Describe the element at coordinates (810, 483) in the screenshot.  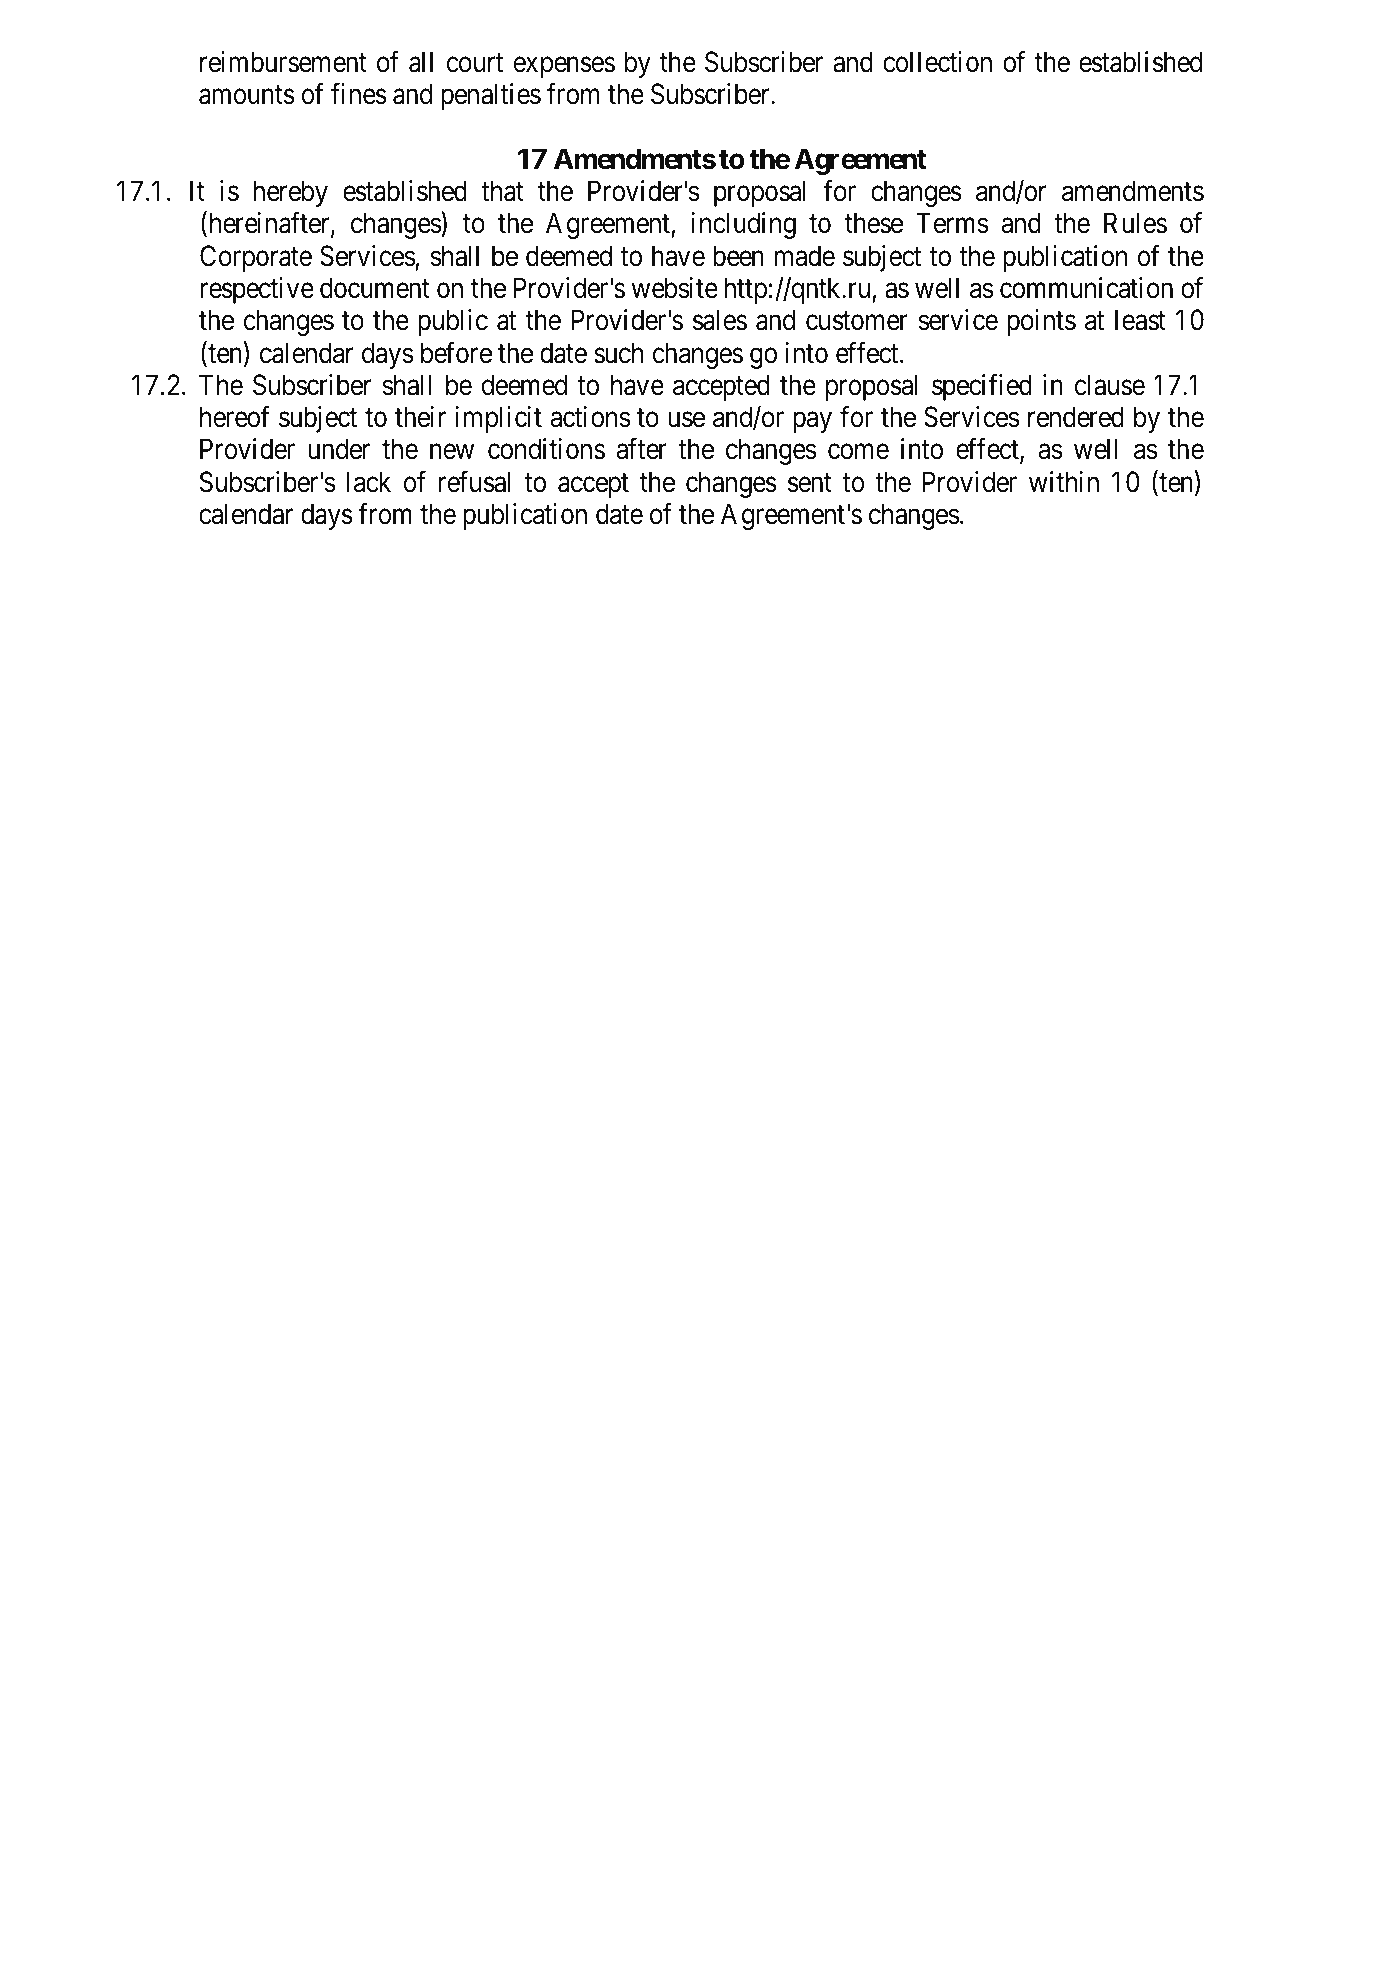
I see `sent` at that location.
